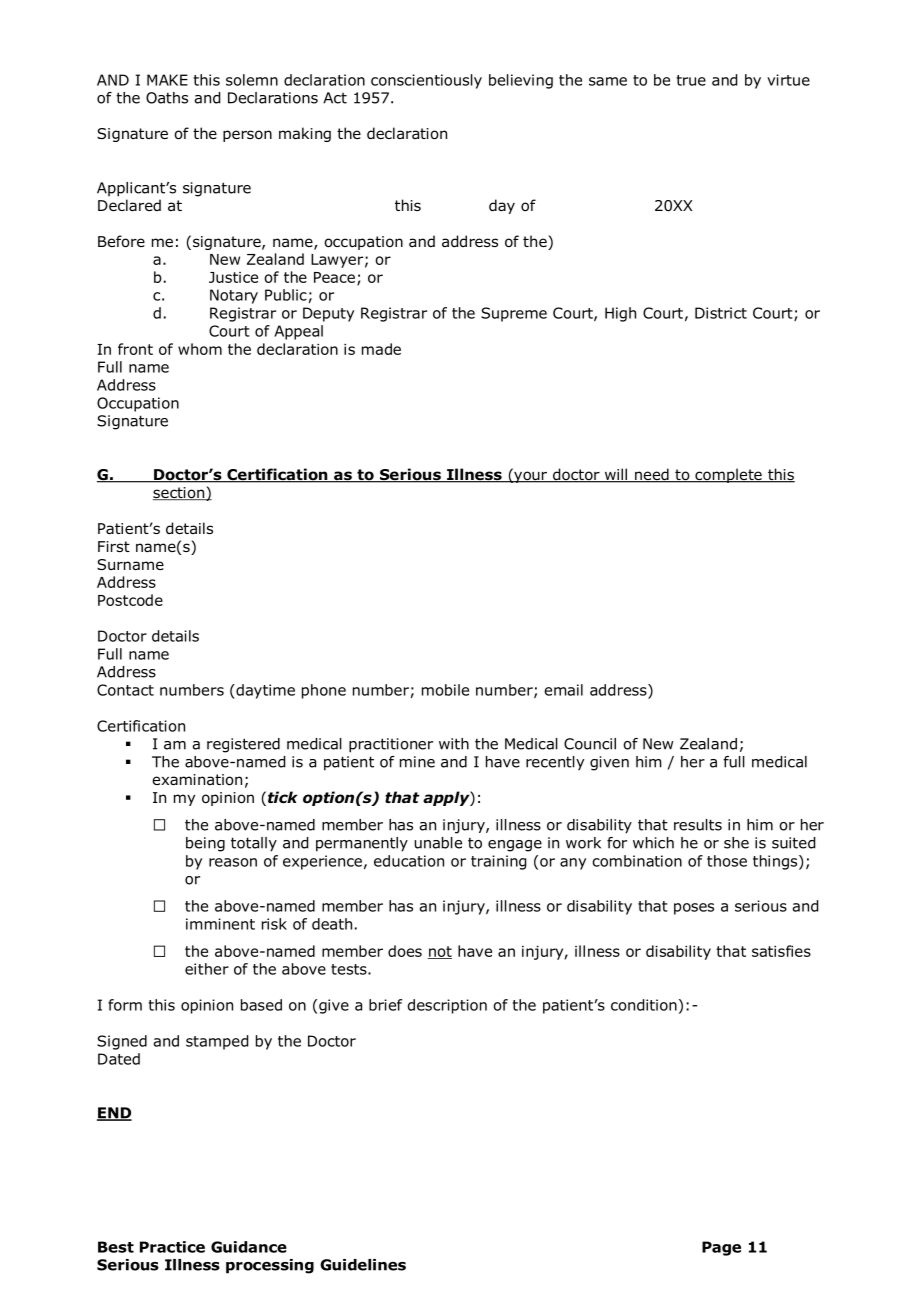  I want to click on poses, so click(694, 909).
